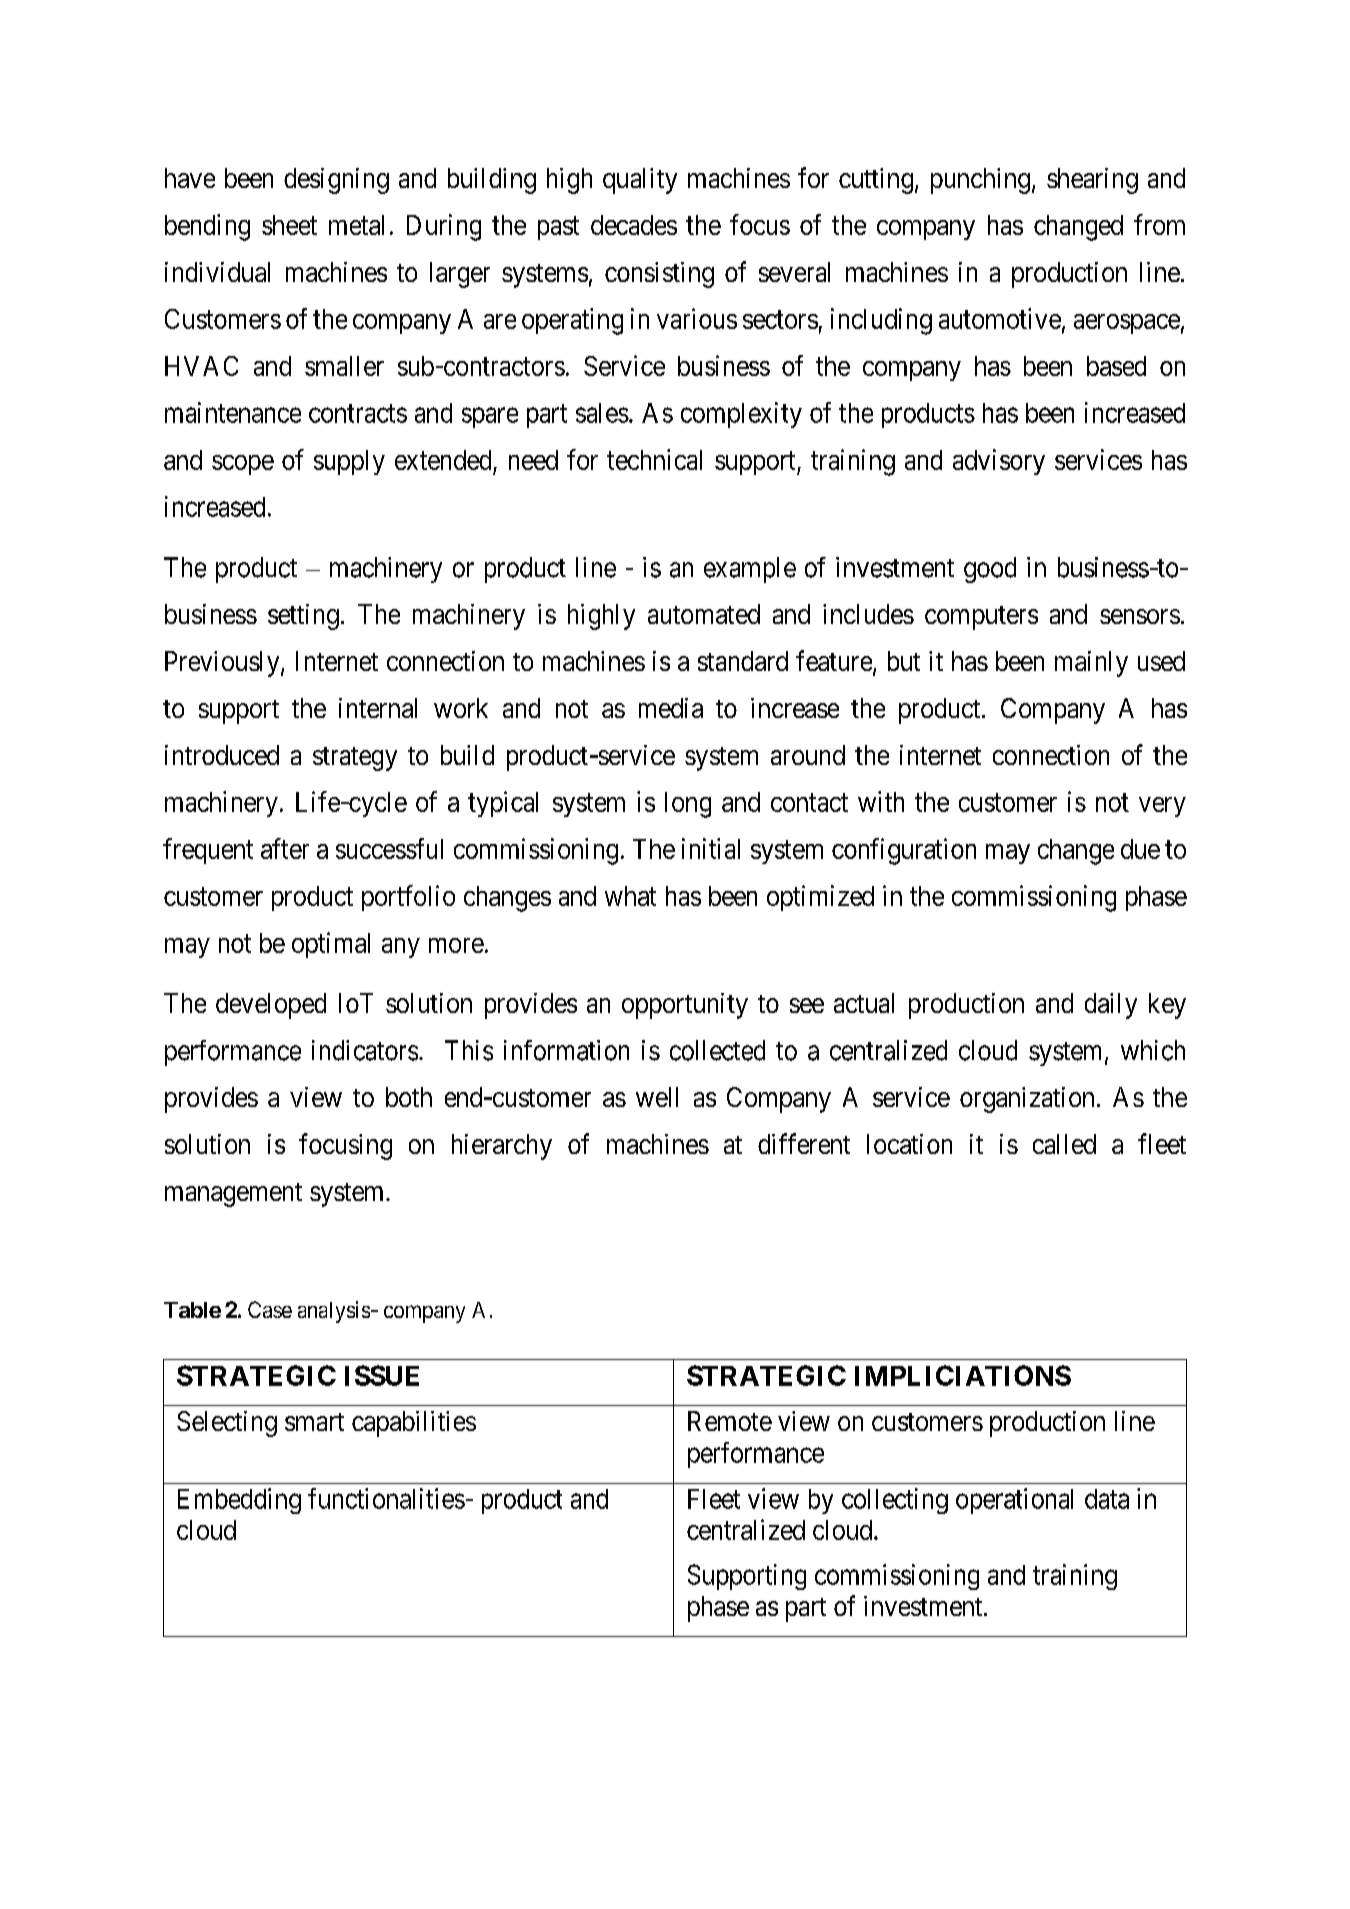  I want to click on sheet, so click(289, 225).
